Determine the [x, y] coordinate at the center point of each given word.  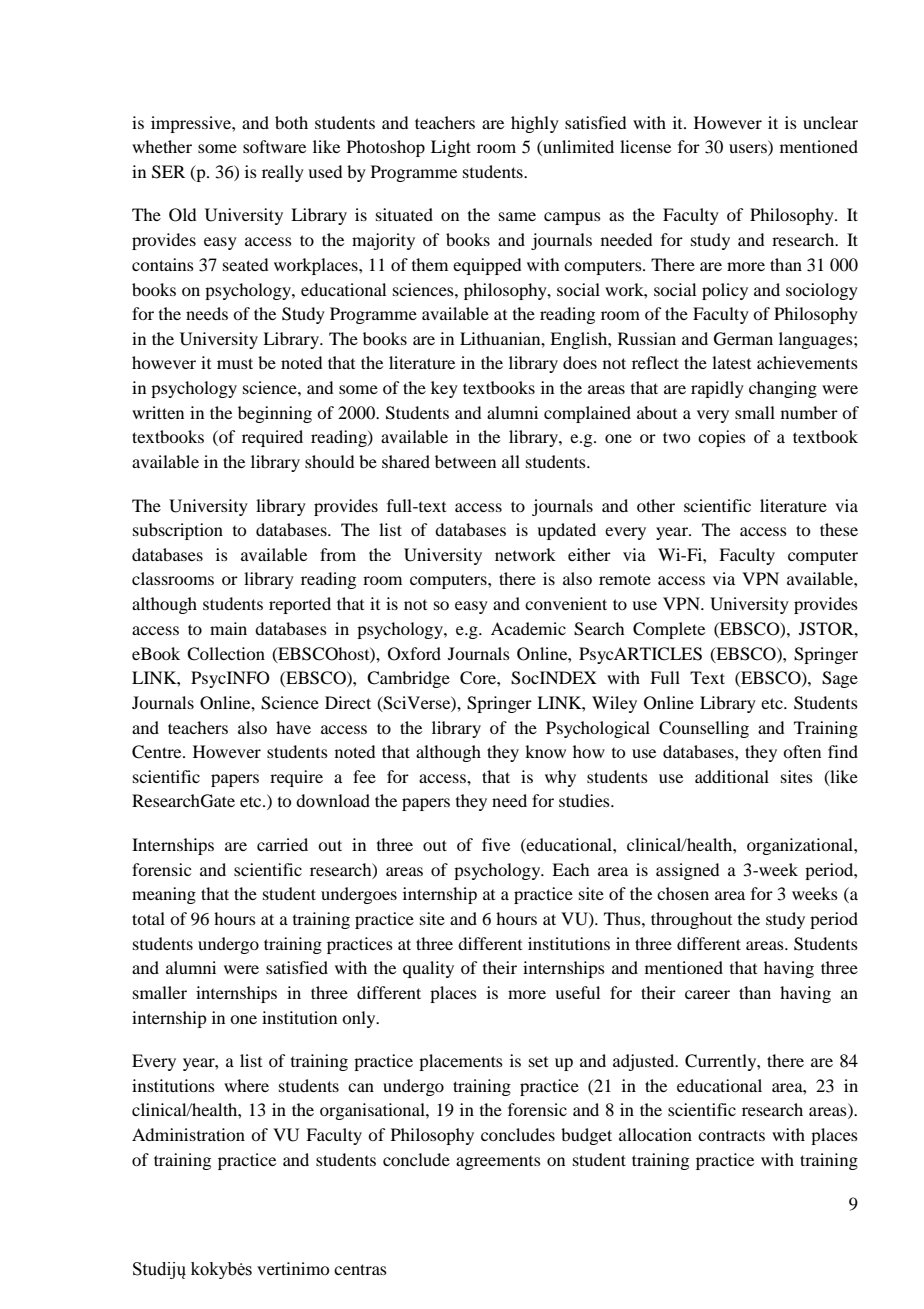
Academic [528, 628]
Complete [669, 630]
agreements [498, 1163]
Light [451, 148]
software [274, 146]
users [749, 150]
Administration [188, 1134]
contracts [731, 1135]
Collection [226, 654]
